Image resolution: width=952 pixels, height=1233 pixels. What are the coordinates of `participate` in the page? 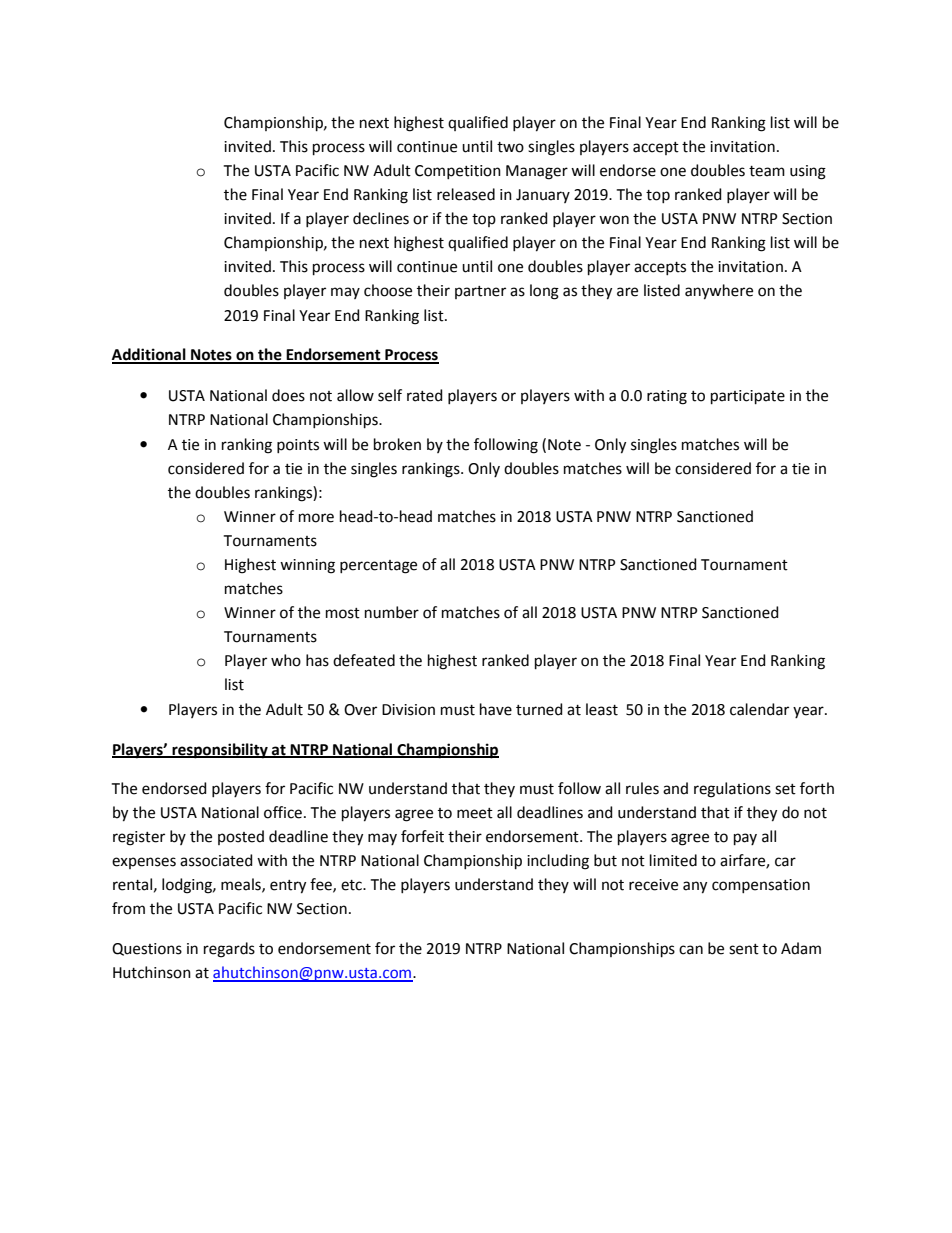 It's located at (748, 397).
